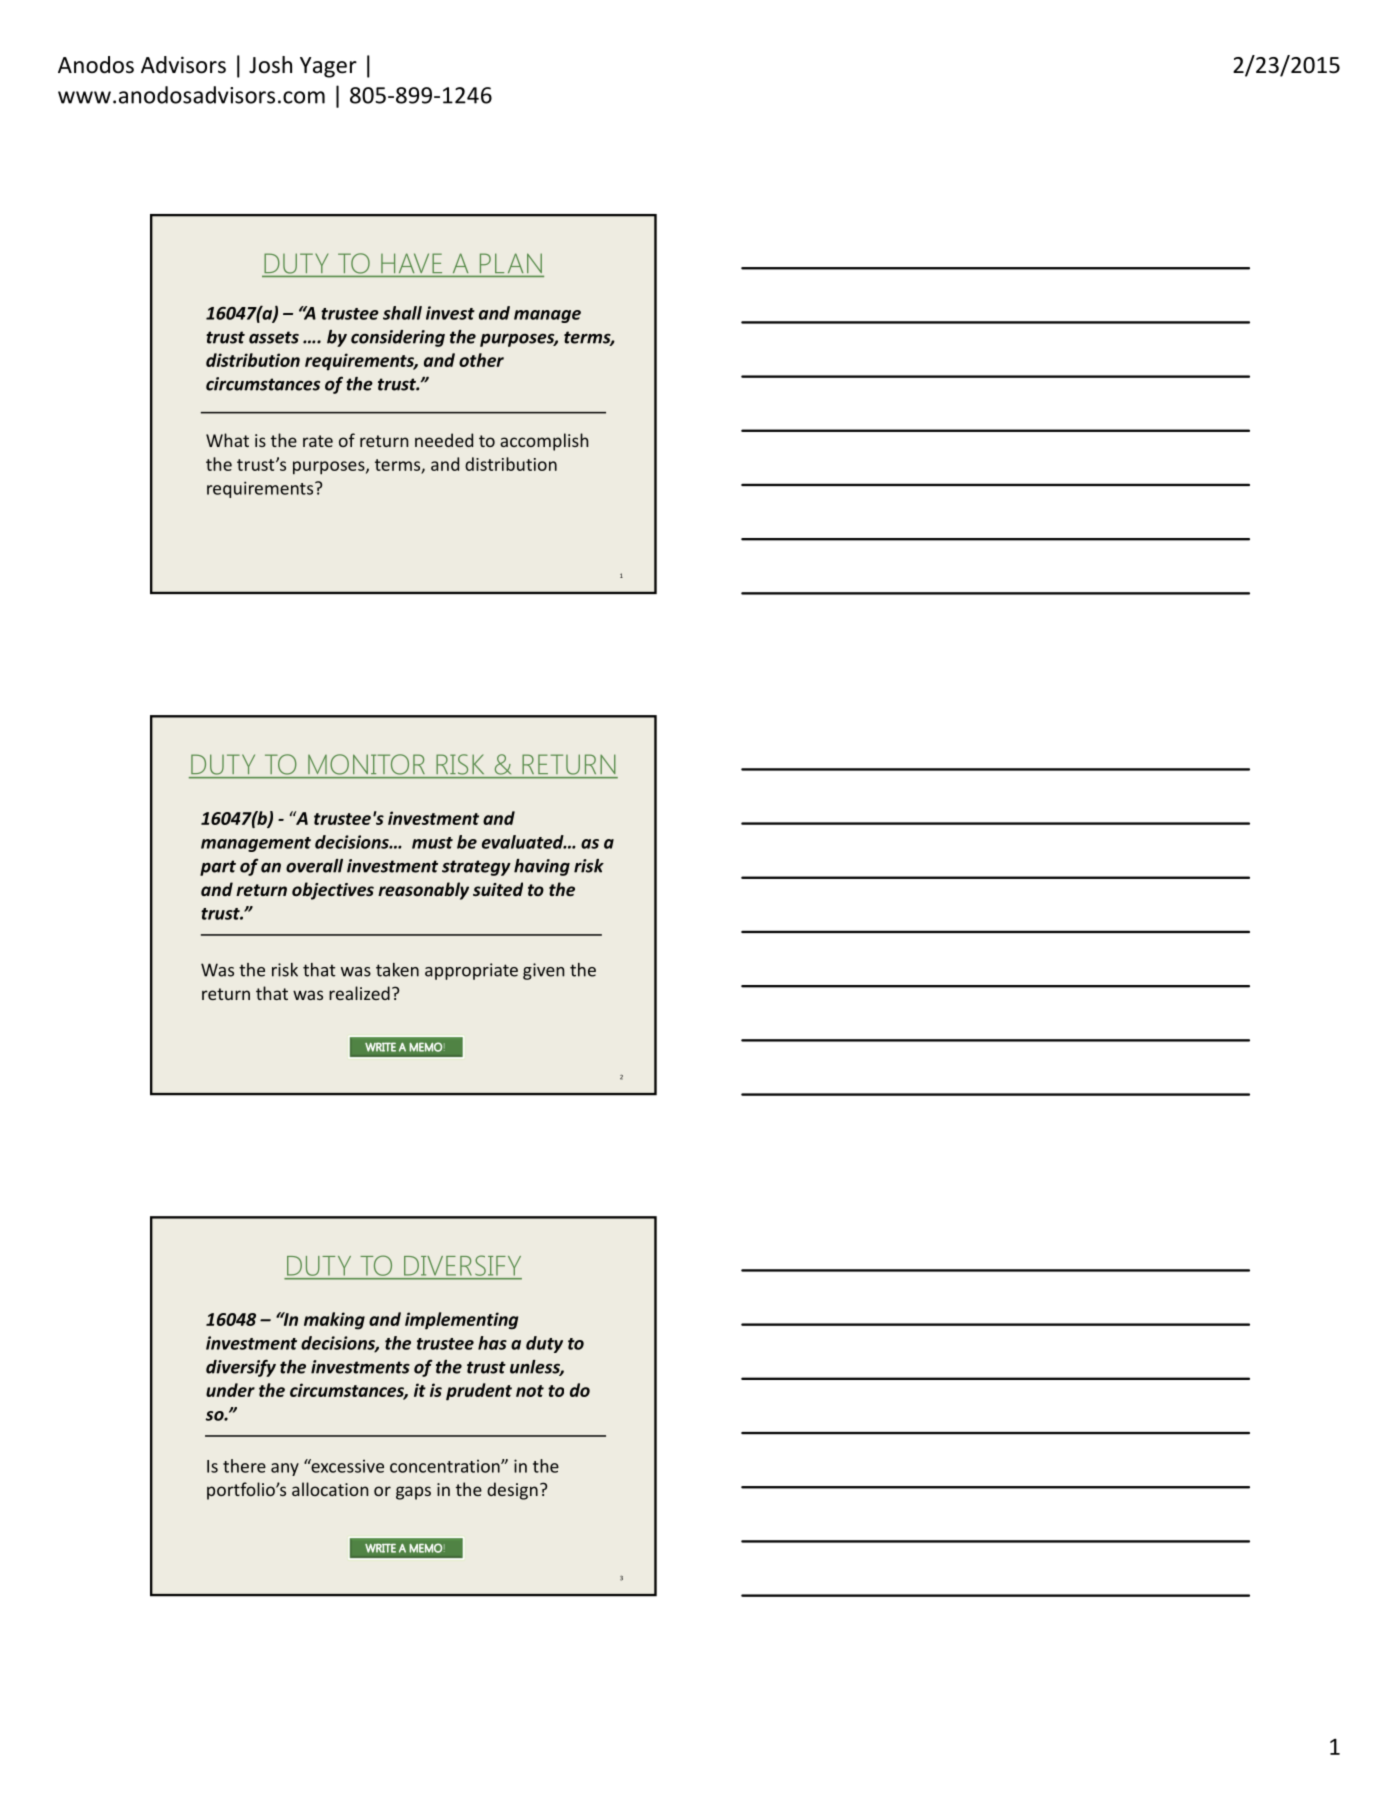 This screenshot has height=1811, width=1399. Describe the element at coordinates (227, 440) in the screenshot. I see `What` at that location.
